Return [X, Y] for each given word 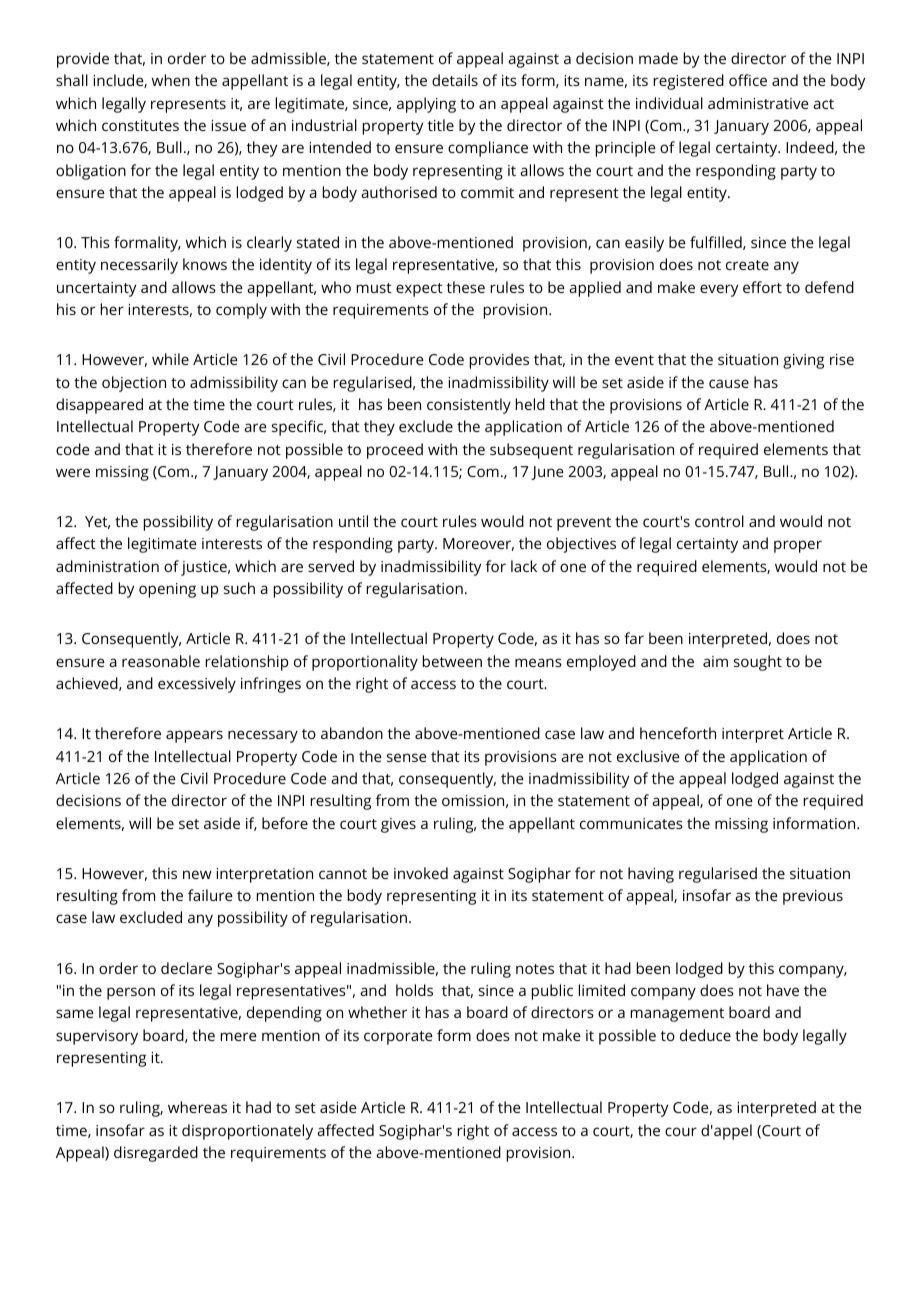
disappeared [99, 406]
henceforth [678, 733]
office [748, 80]
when [171, 80]
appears [194, 736]
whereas [197, 1107]
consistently [469, 406]
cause [729, 383]
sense [407, 757]
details [455, 80]
